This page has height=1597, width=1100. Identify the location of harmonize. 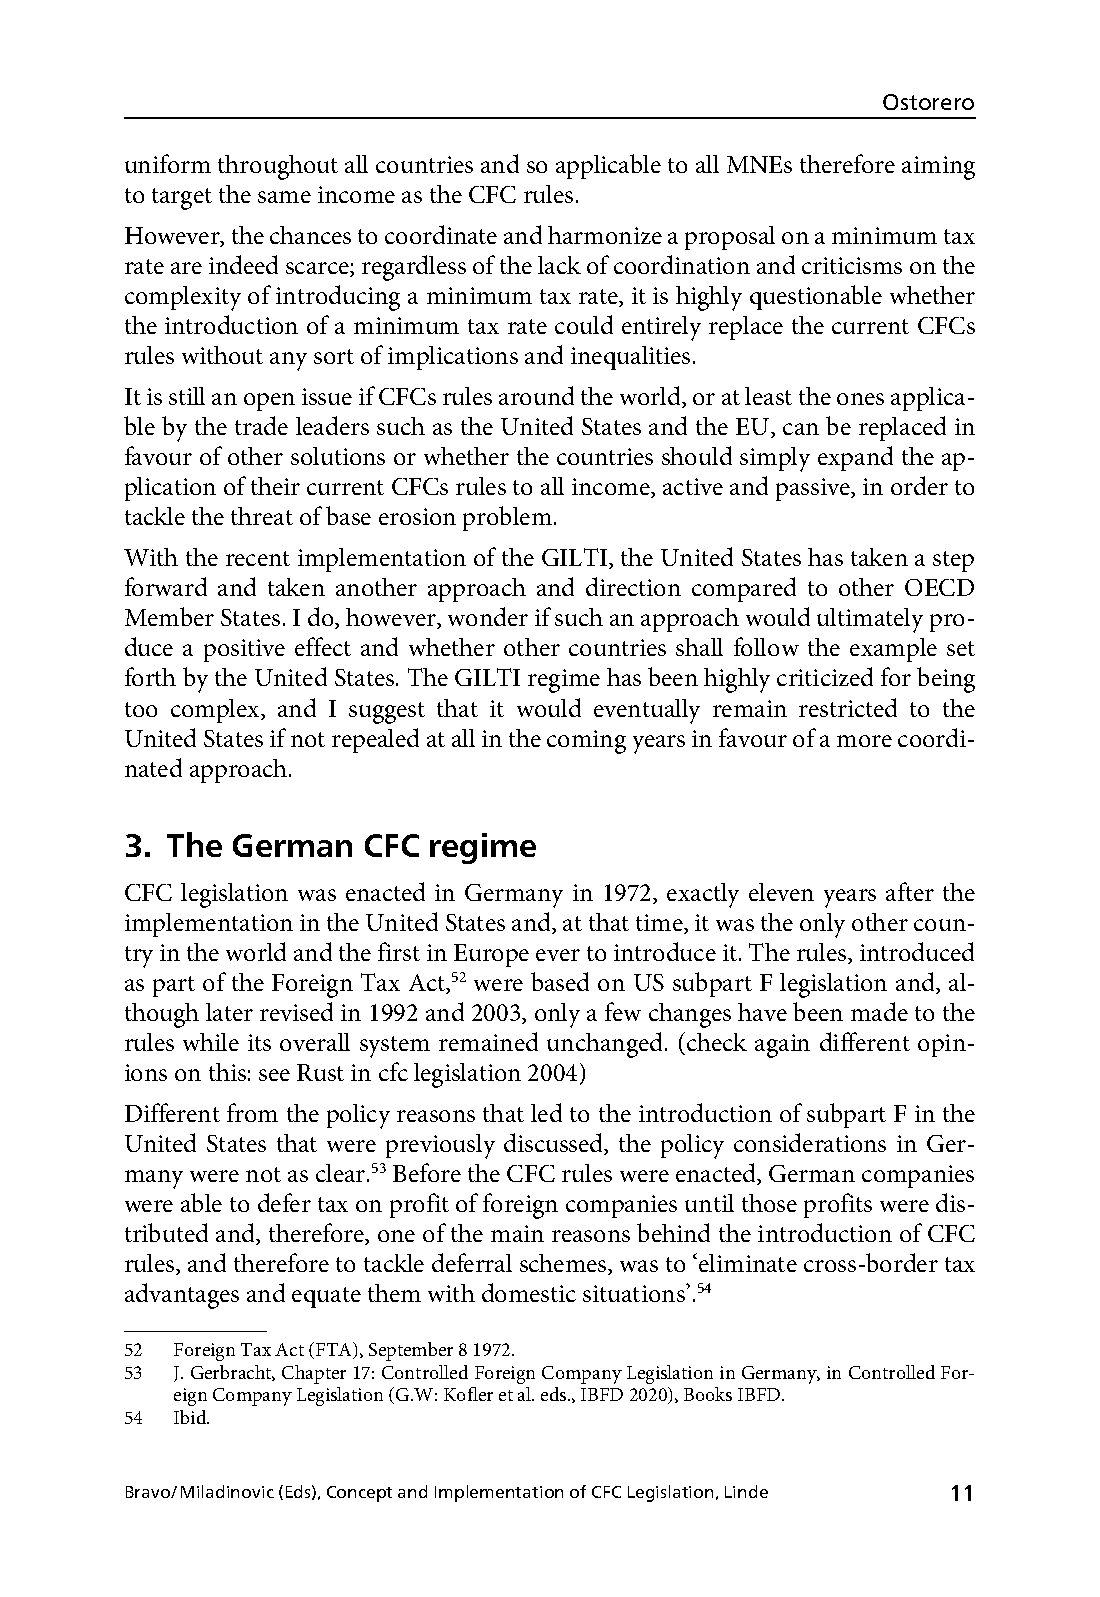
(605, 235).
